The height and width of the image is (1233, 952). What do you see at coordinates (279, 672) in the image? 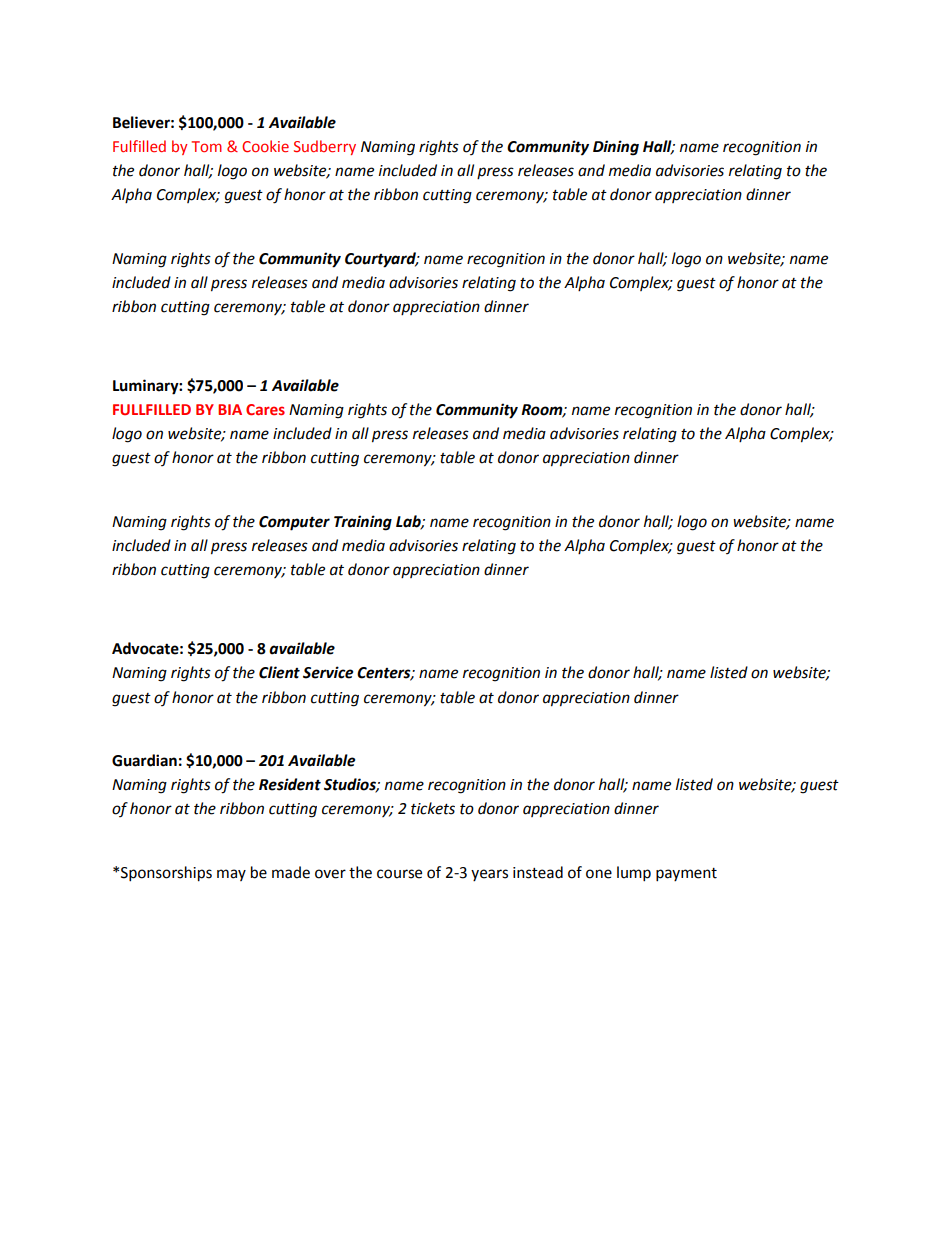
I see `Client` at bounding box center [279, 672].
